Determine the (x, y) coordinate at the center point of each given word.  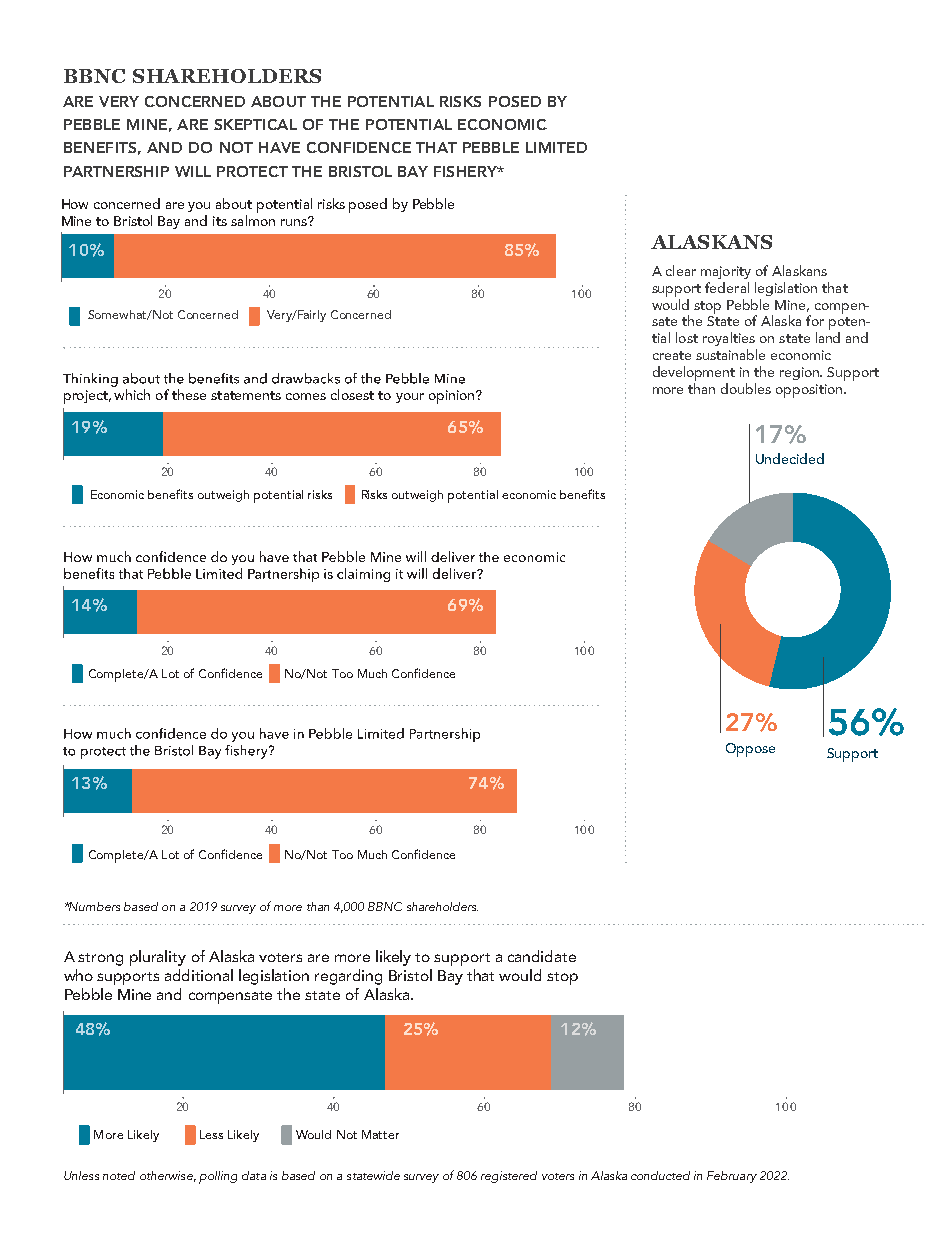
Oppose (750, 750)
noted (119, 1175)
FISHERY (466, 171)
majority (726, 272)
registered (509, 1177)
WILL (193, 171)
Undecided (790, 458)
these (189, 394)
